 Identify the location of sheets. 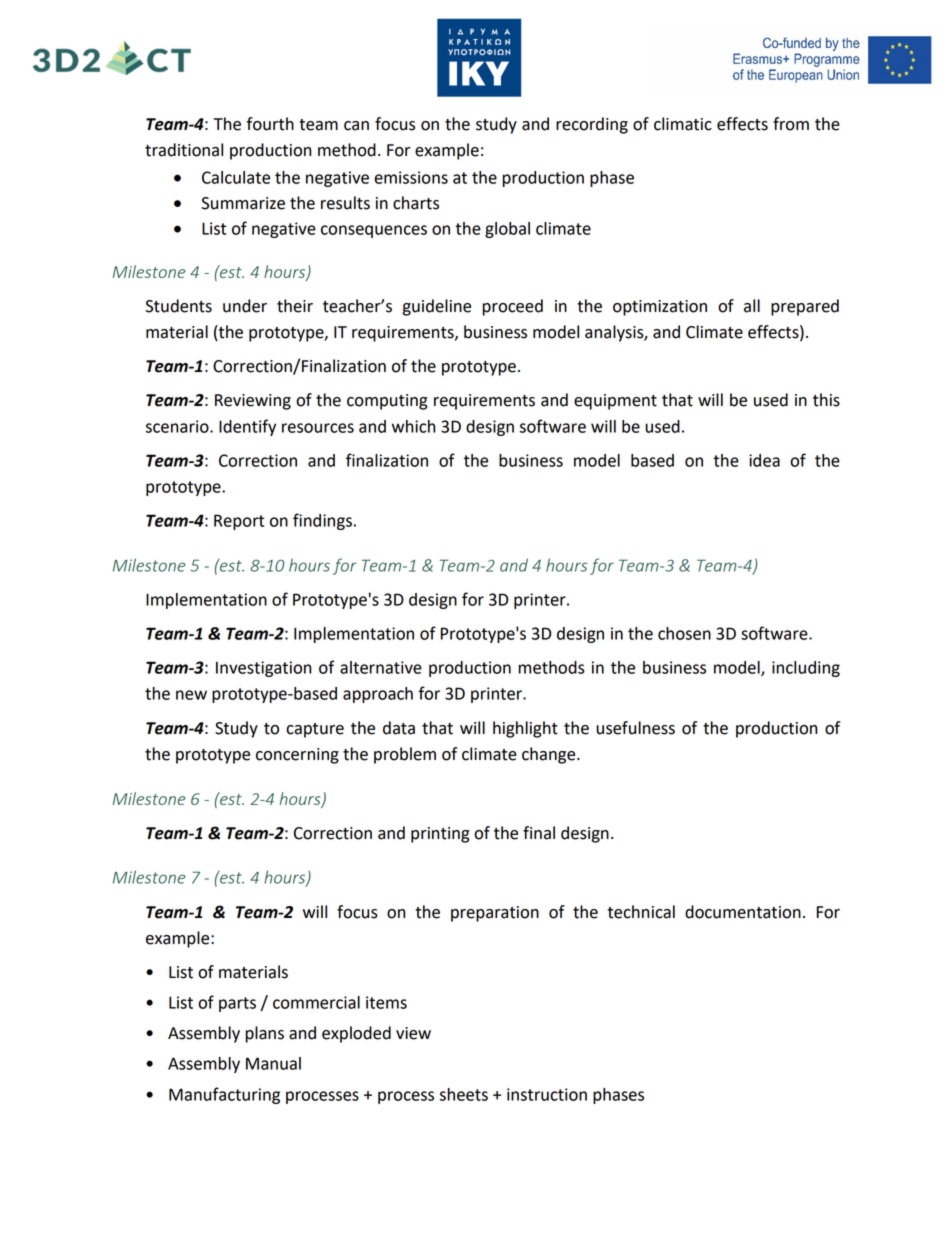
(464, 1094).
